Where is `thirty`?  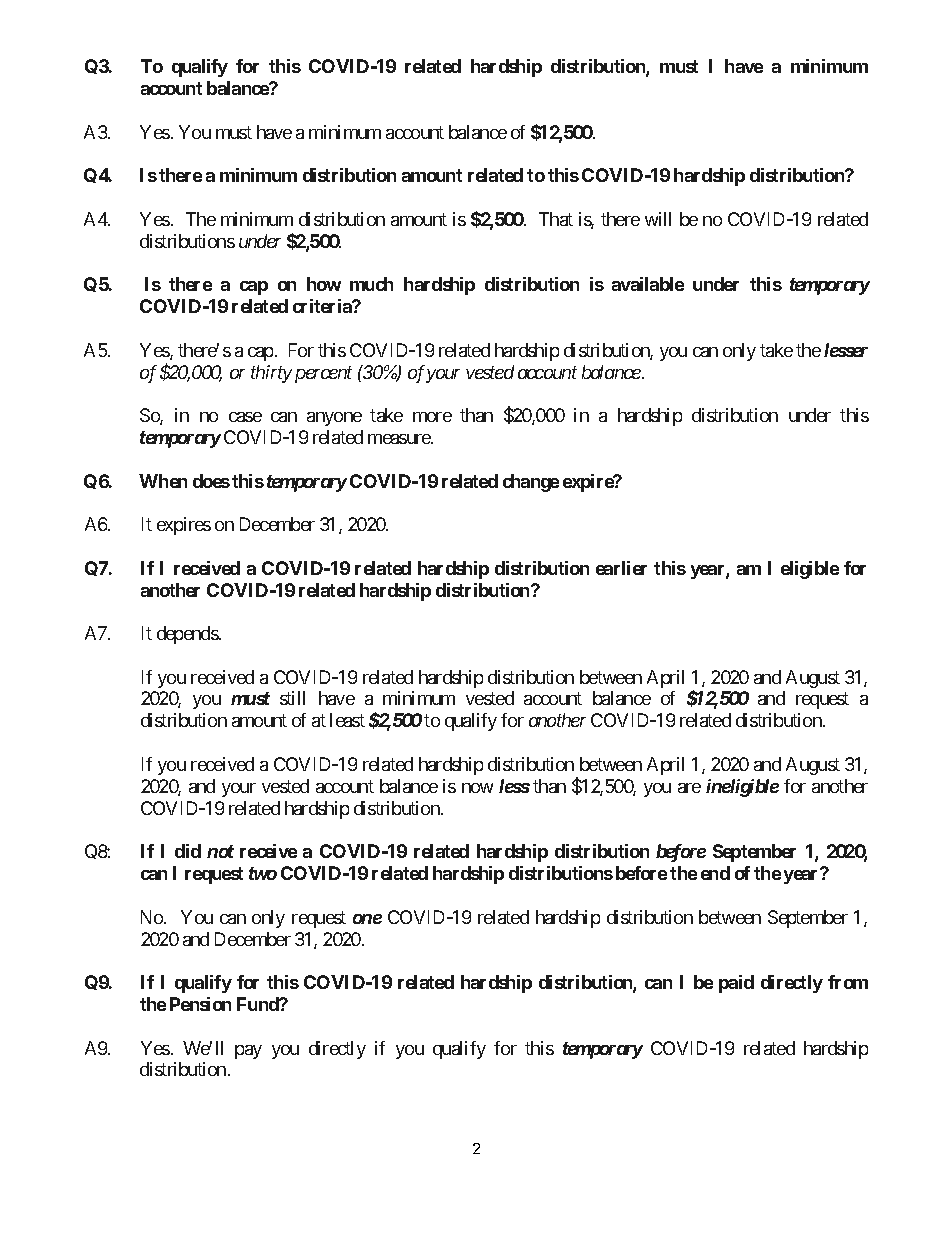
thirty is located at coordinates (271, 374).
